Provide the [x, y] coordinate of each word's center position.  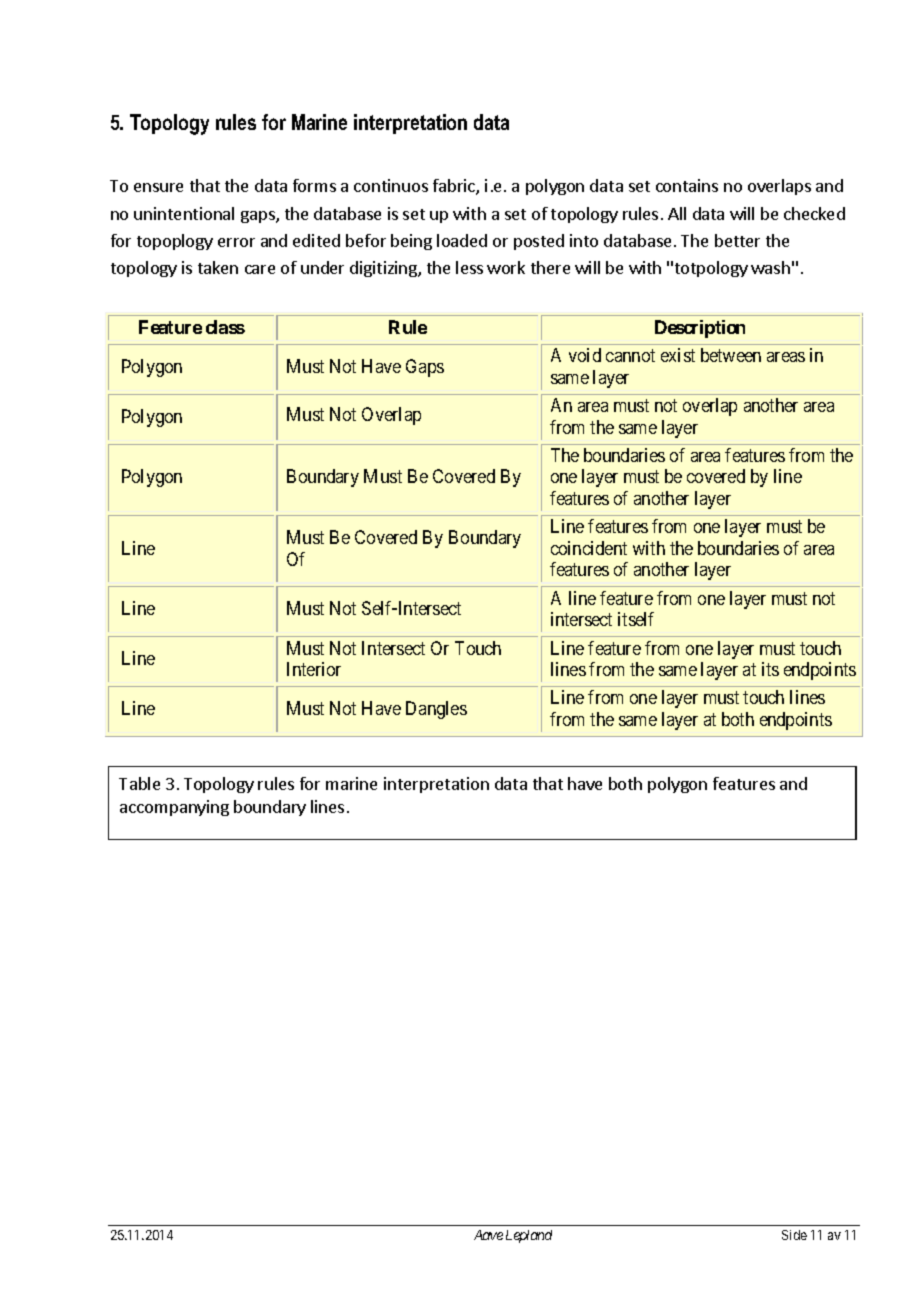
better [737, 240]
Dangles [436, 710]
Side [794, 1235]
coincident [589, 548]
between [731, 355]
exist [678, 355]
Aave [488, 1235]
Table [139, 783]
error [236, 242]
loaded [462, 240]
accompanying [174, 808]
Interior [314, 669]
